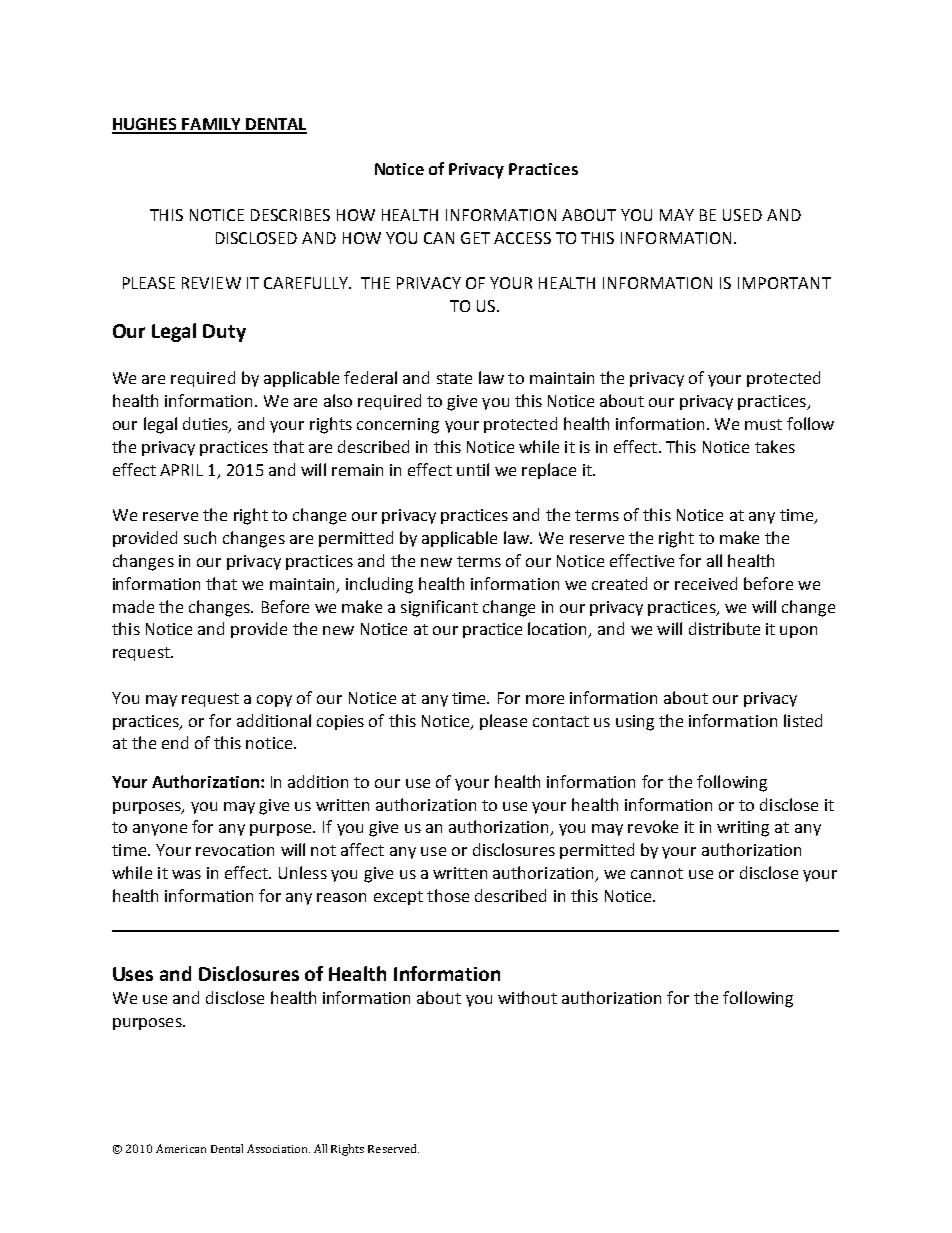 This document has width=952, height=1233. I want to click on USED, so click(742, 215).
